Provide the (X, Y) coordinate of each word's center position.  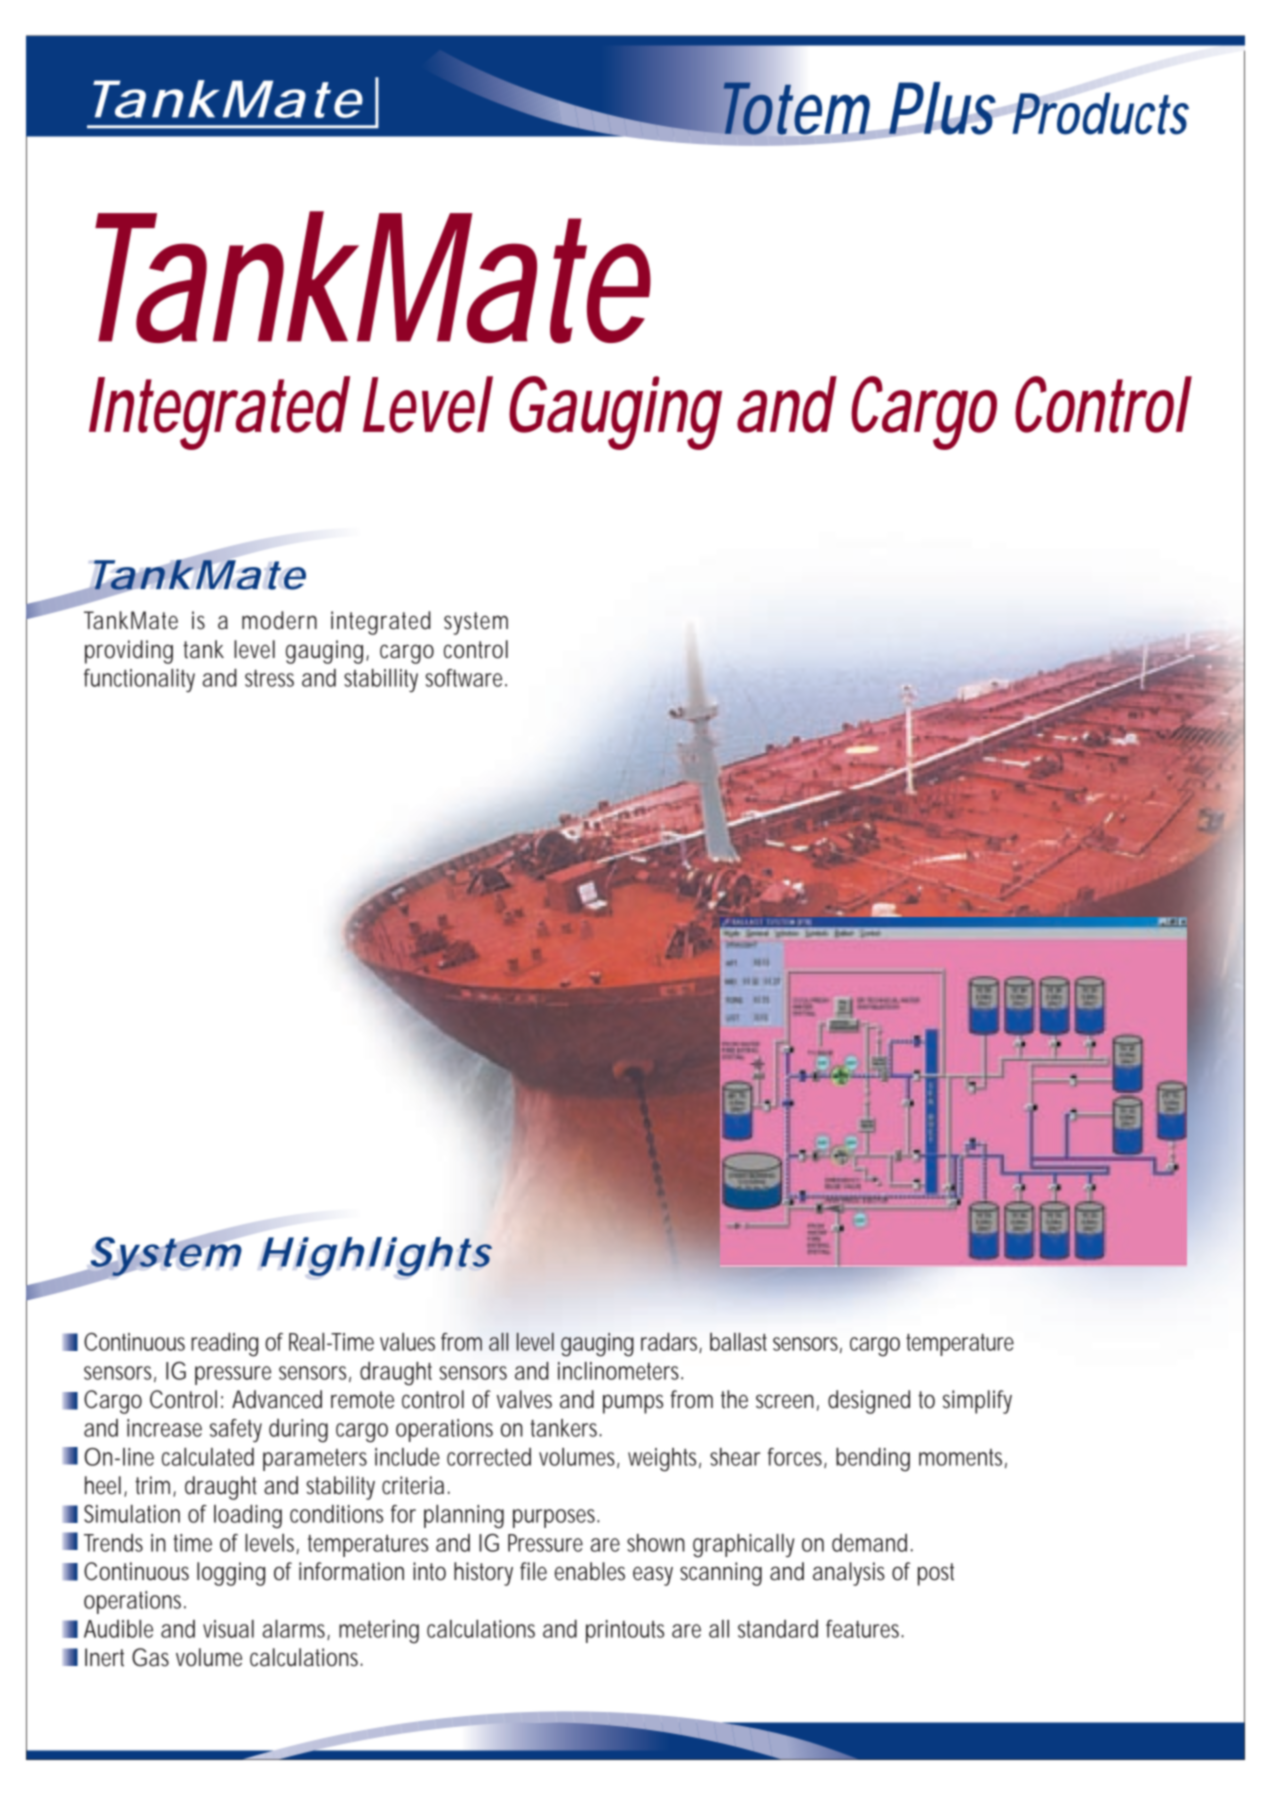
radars (671, 1343)
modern (279, 620)
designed (869, 1402)
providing (129, 652)
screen (787, 1402)
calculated (208, 1457)
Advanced (277, 1399)
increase (164, 1428)
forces (797, 1458)
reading (228, 1345)
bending (873, 1460)
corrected (489, 1457)
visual (228, 1629)
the (734, 1399)
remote (362, 1400)
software (466, 678)
